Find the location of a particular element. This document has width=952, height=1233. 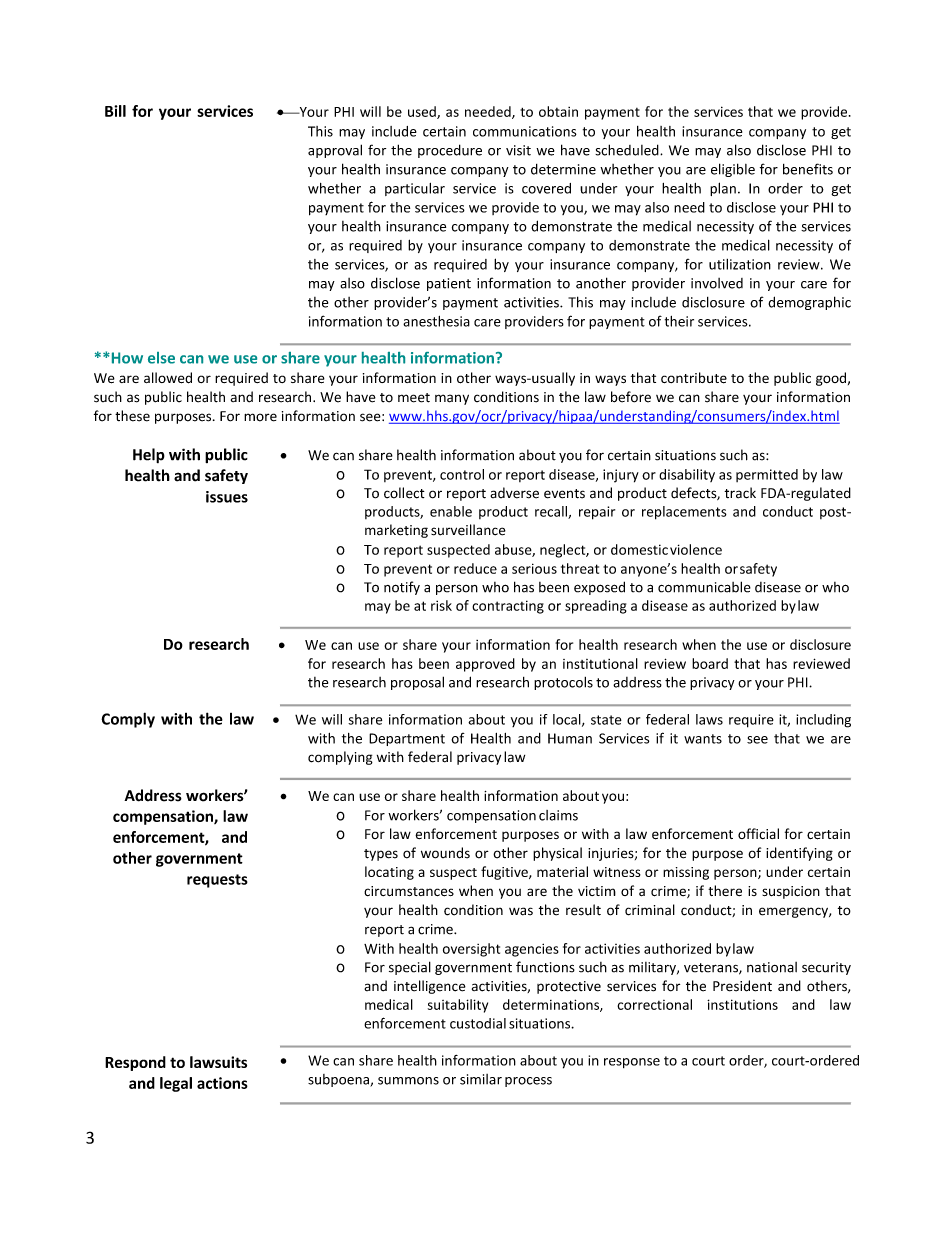

Help is located at coordinates (149, 455).
